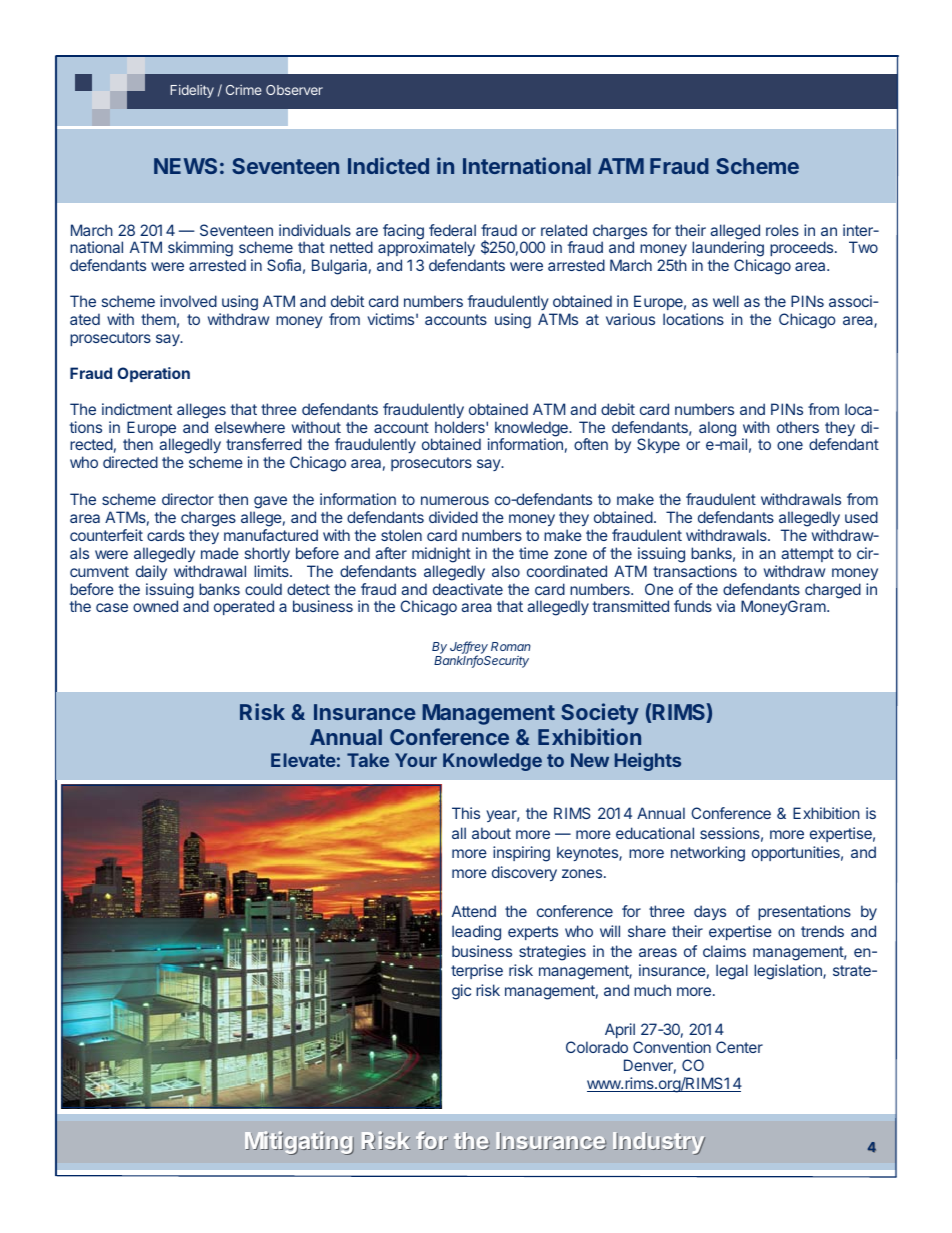  Describe the element at coordinates (220, 553) in the document. I see `made` at that location.
